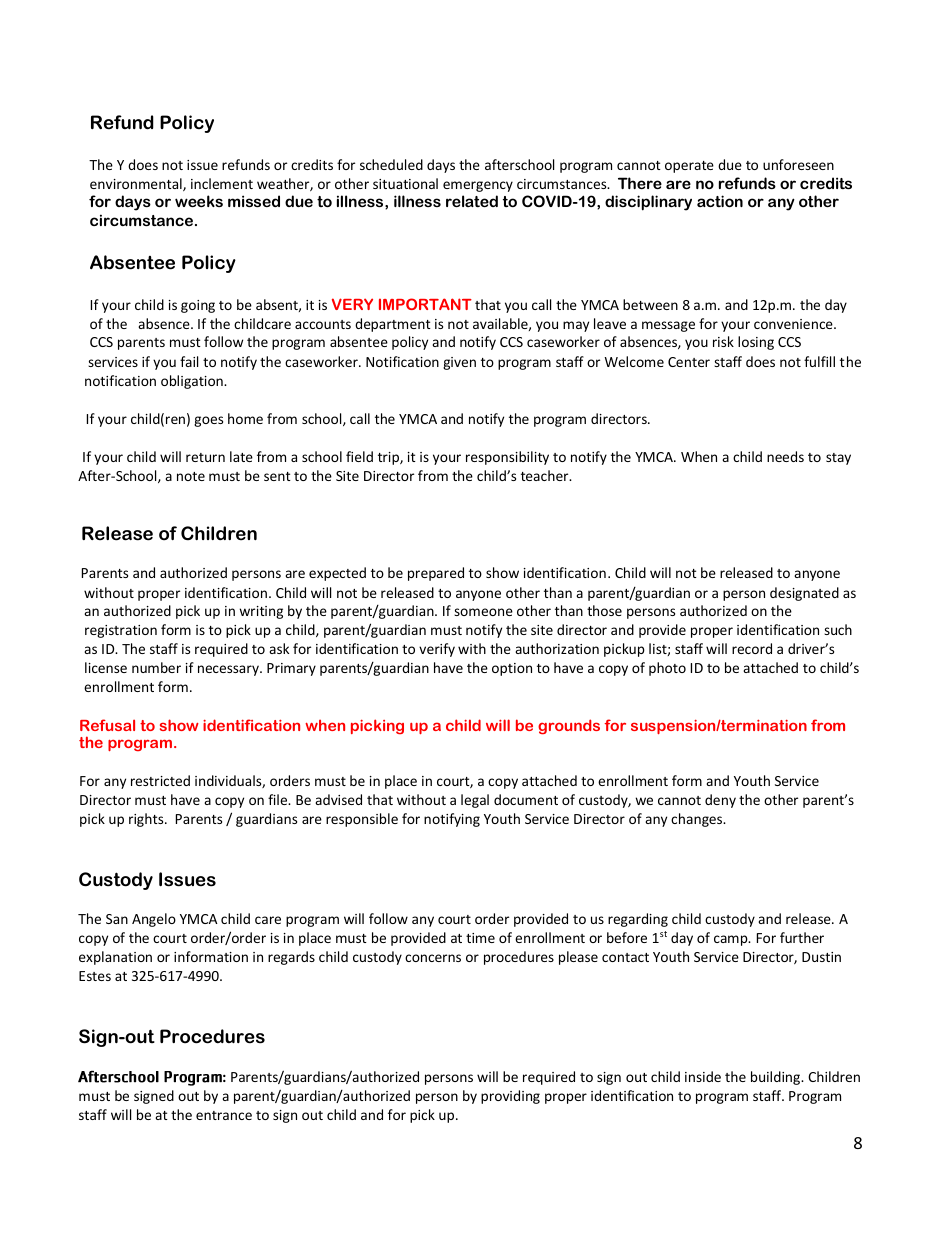 This screenshot has height=1233, width=952. Describe the element at coordinates (510, 1097) in the screenshot. I see `providing` at that location.
